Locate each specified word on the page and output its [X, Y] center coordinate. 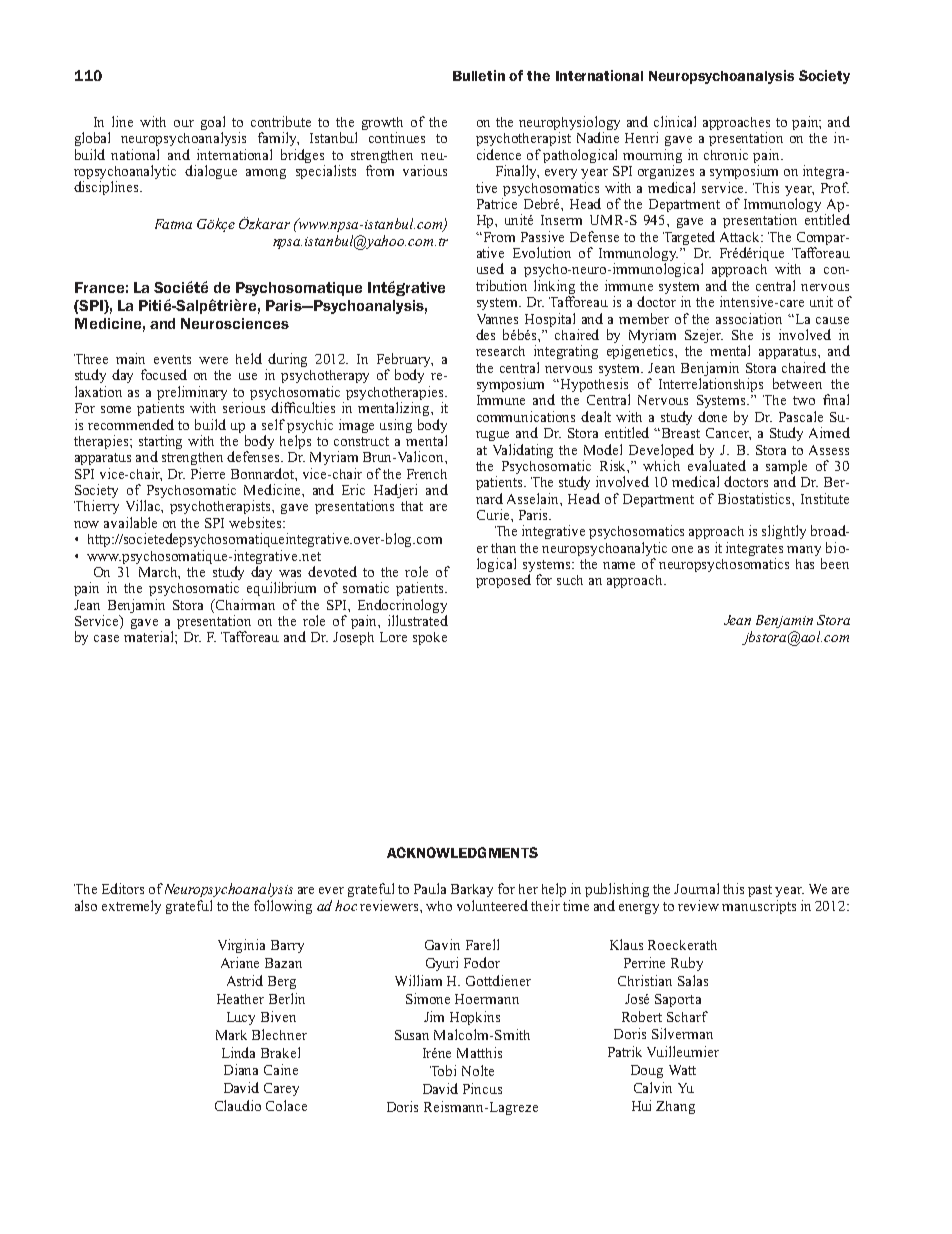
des [485, 334]
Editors [123, 888]
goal [213, 124]
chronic [726, 154]
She [742, 335]
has [805, 564]
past [760, 891]
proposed [503, 581]
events [172, 359]
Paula [430, 888]
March [159, 573]
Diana [241, 1069]
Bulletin [479, 75]
